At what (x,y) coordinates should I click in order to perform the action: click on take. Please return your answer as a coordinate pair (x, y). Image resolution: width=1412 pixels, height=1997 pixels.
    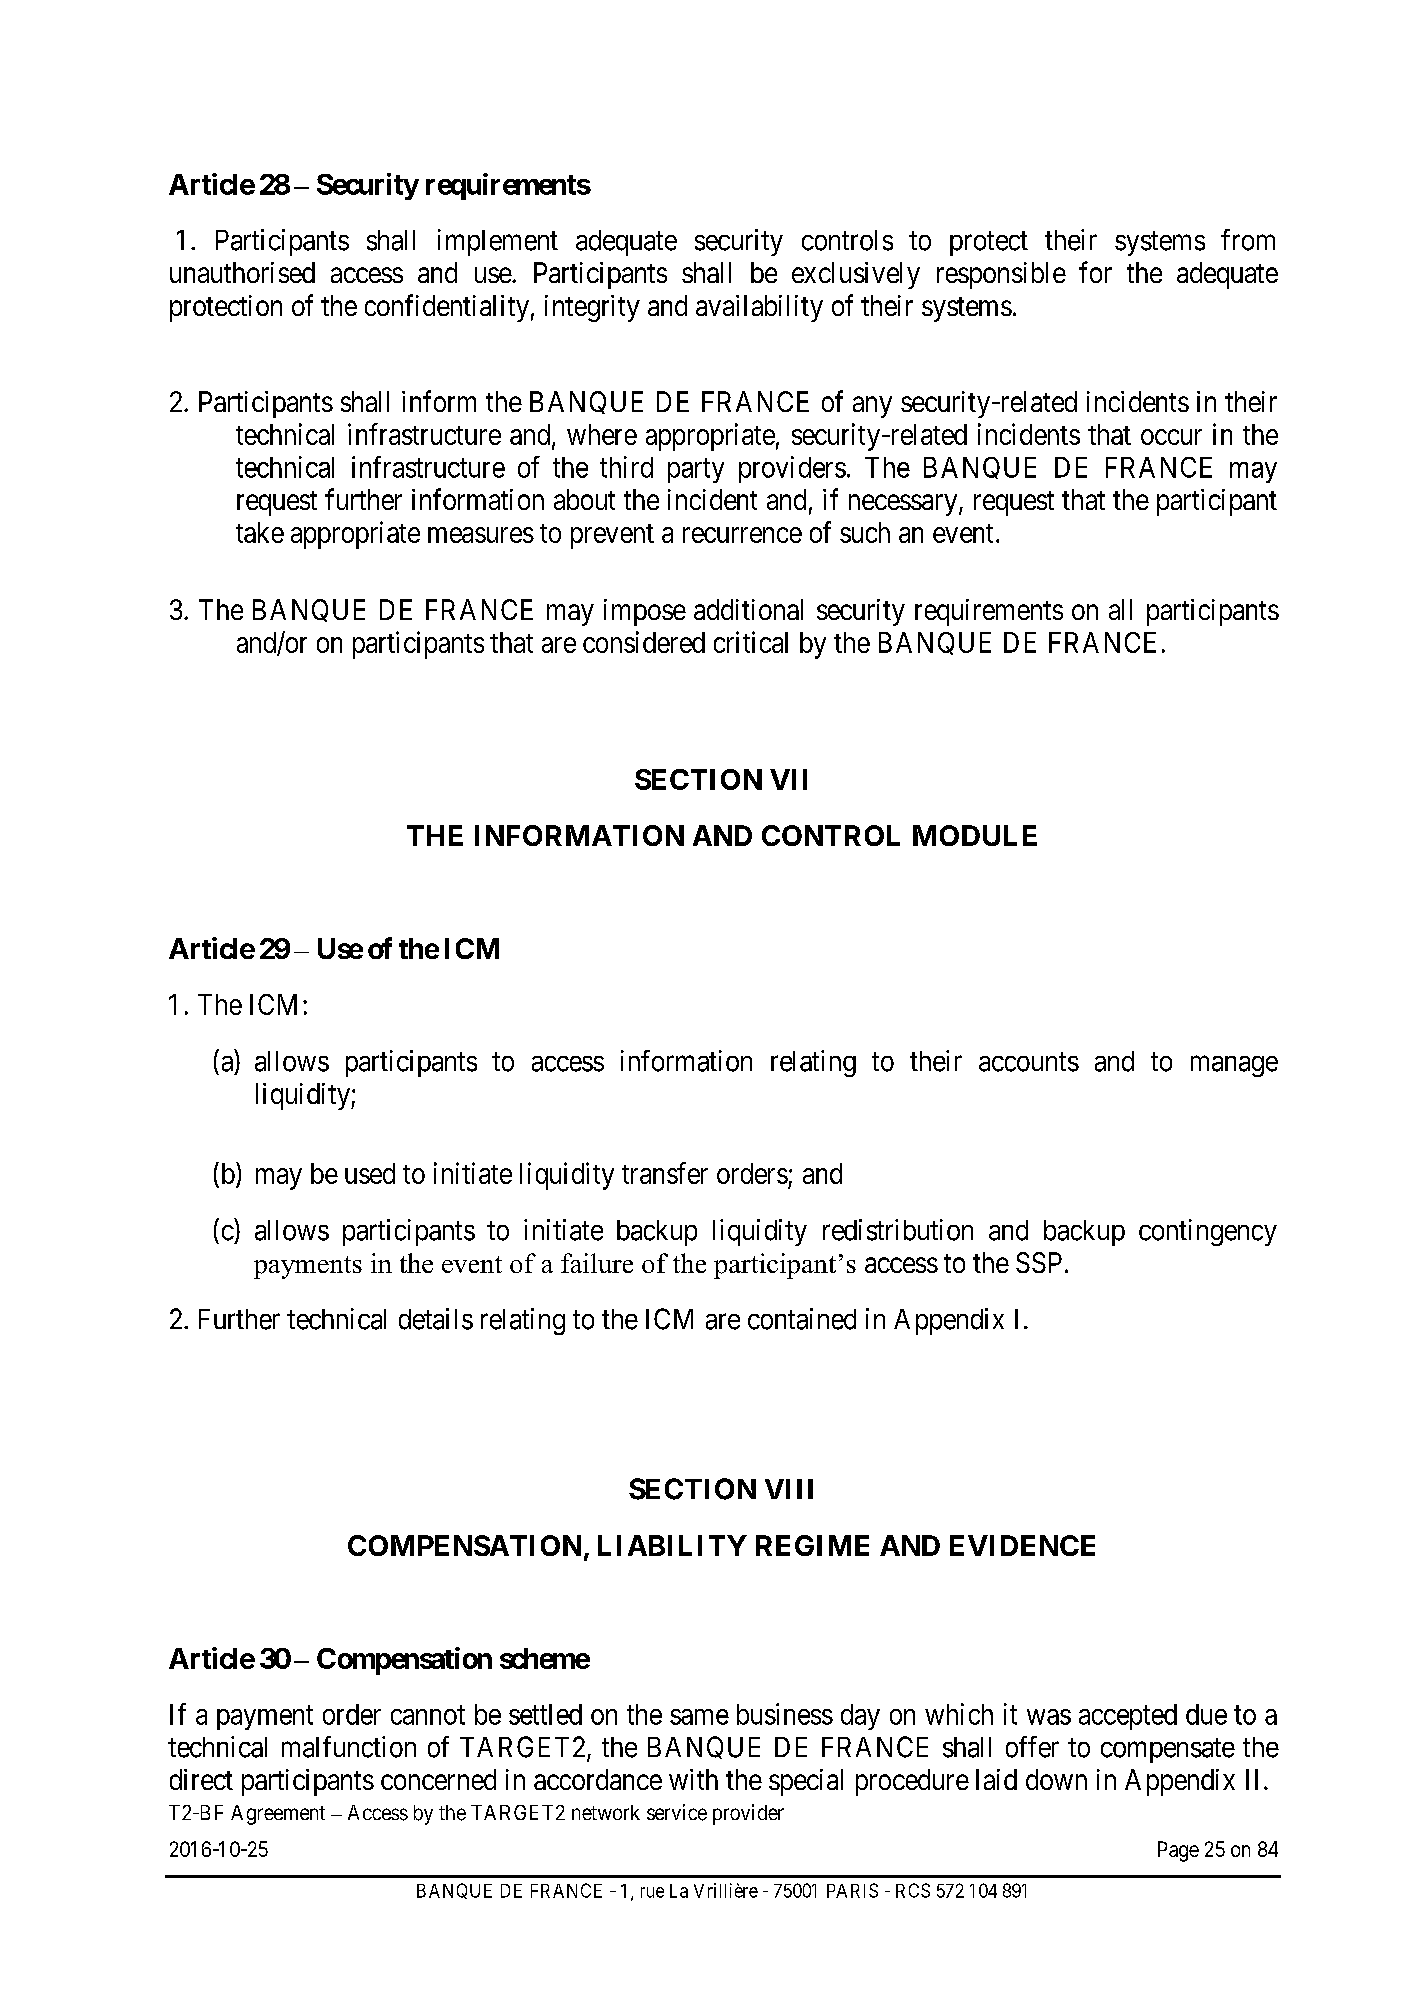
    Looking at the image, I should click on (260, 532).
